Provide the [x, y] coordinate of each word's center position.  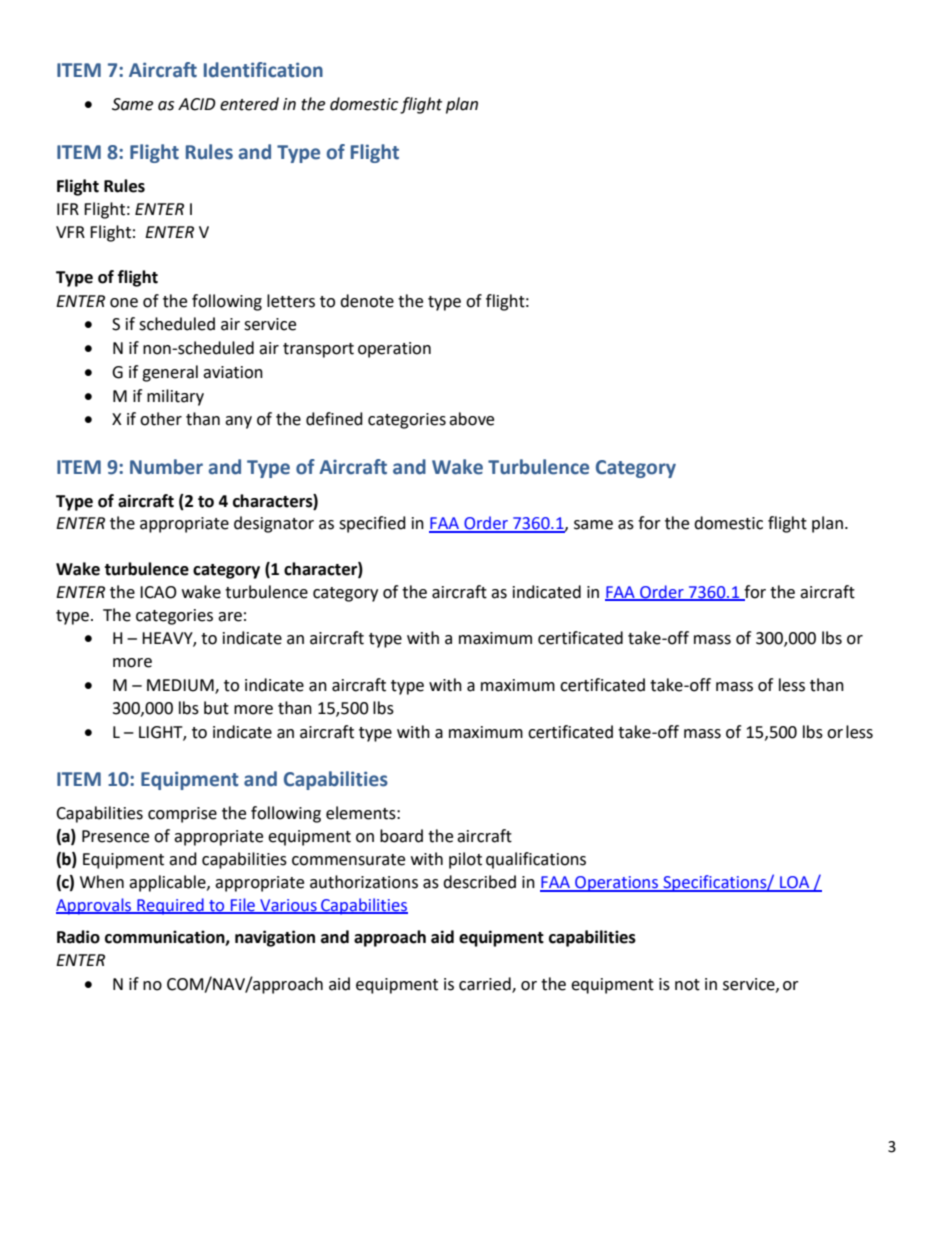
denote [367, 301]
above [471, 419]
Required [170, 906]
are [230, 617]
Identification [263, 70]
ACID [197, 104]
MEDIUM [181, 686]
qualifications [536, 860]
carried [486, 984]
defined [334, 419]
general [170, 373]
